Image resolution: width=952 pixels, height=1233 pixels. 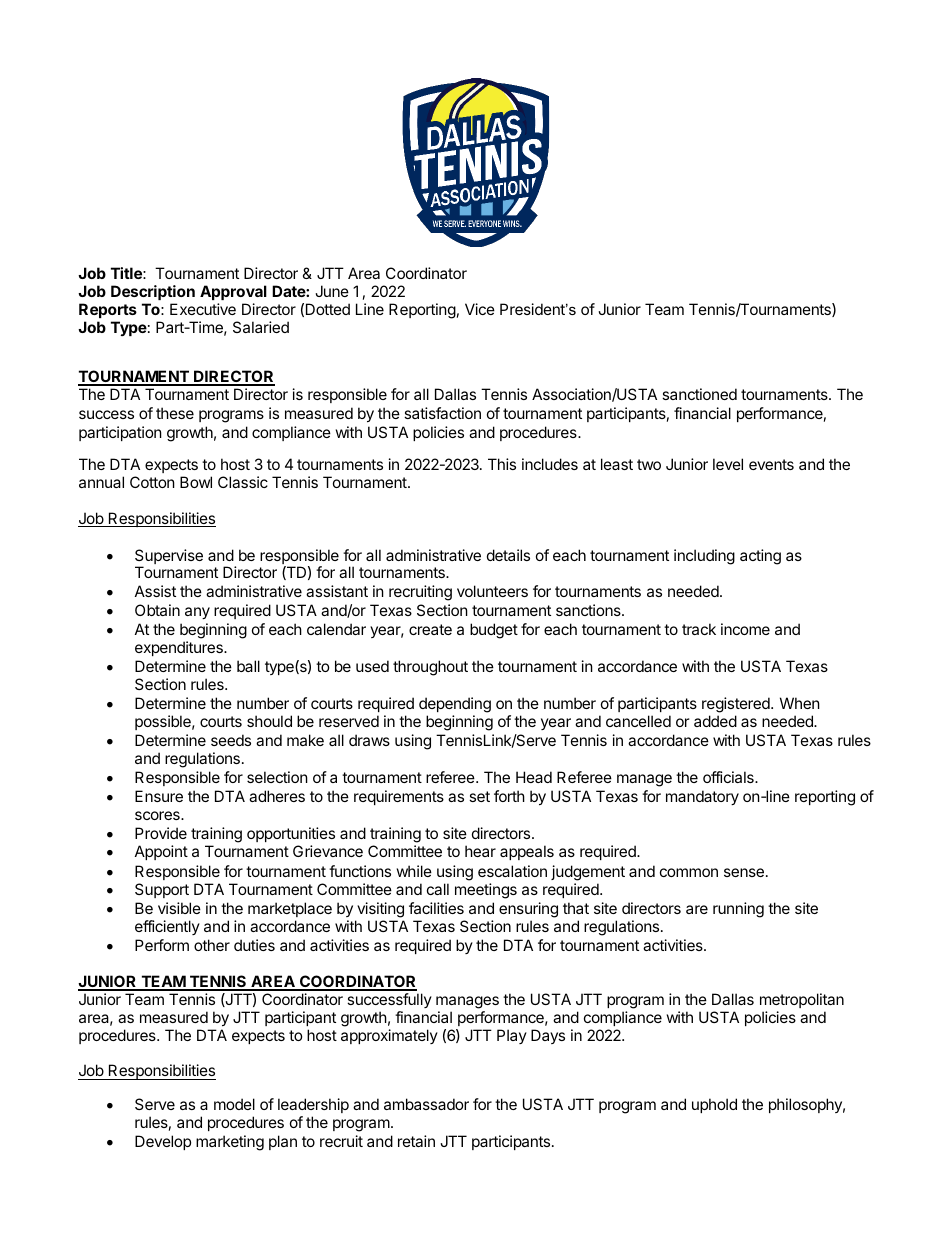 I want to click on Vice, so click(x=480, y=309).
